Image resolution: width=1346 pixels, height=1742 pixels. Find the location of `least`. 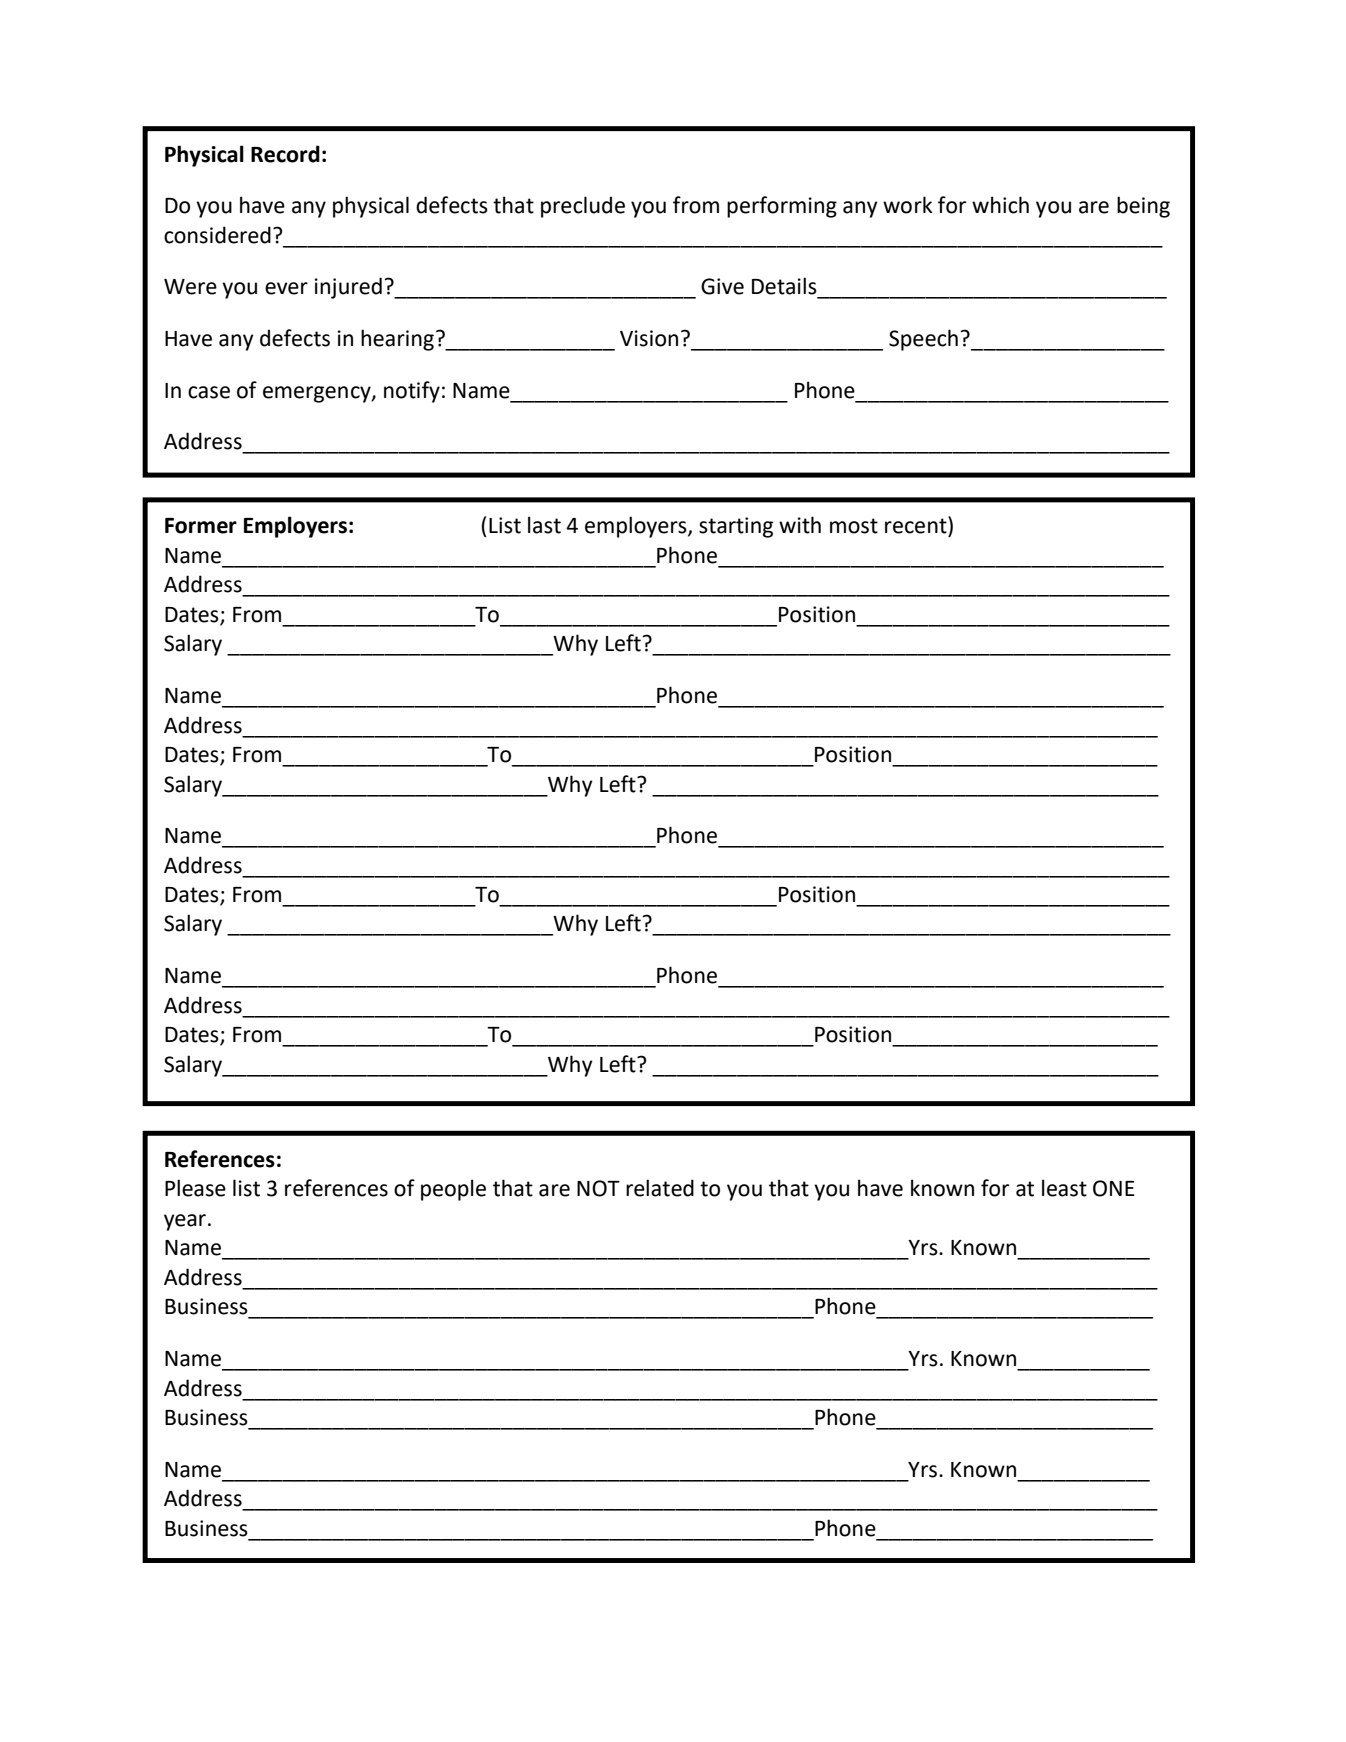

least is located at coordinates (1064, 1188).
